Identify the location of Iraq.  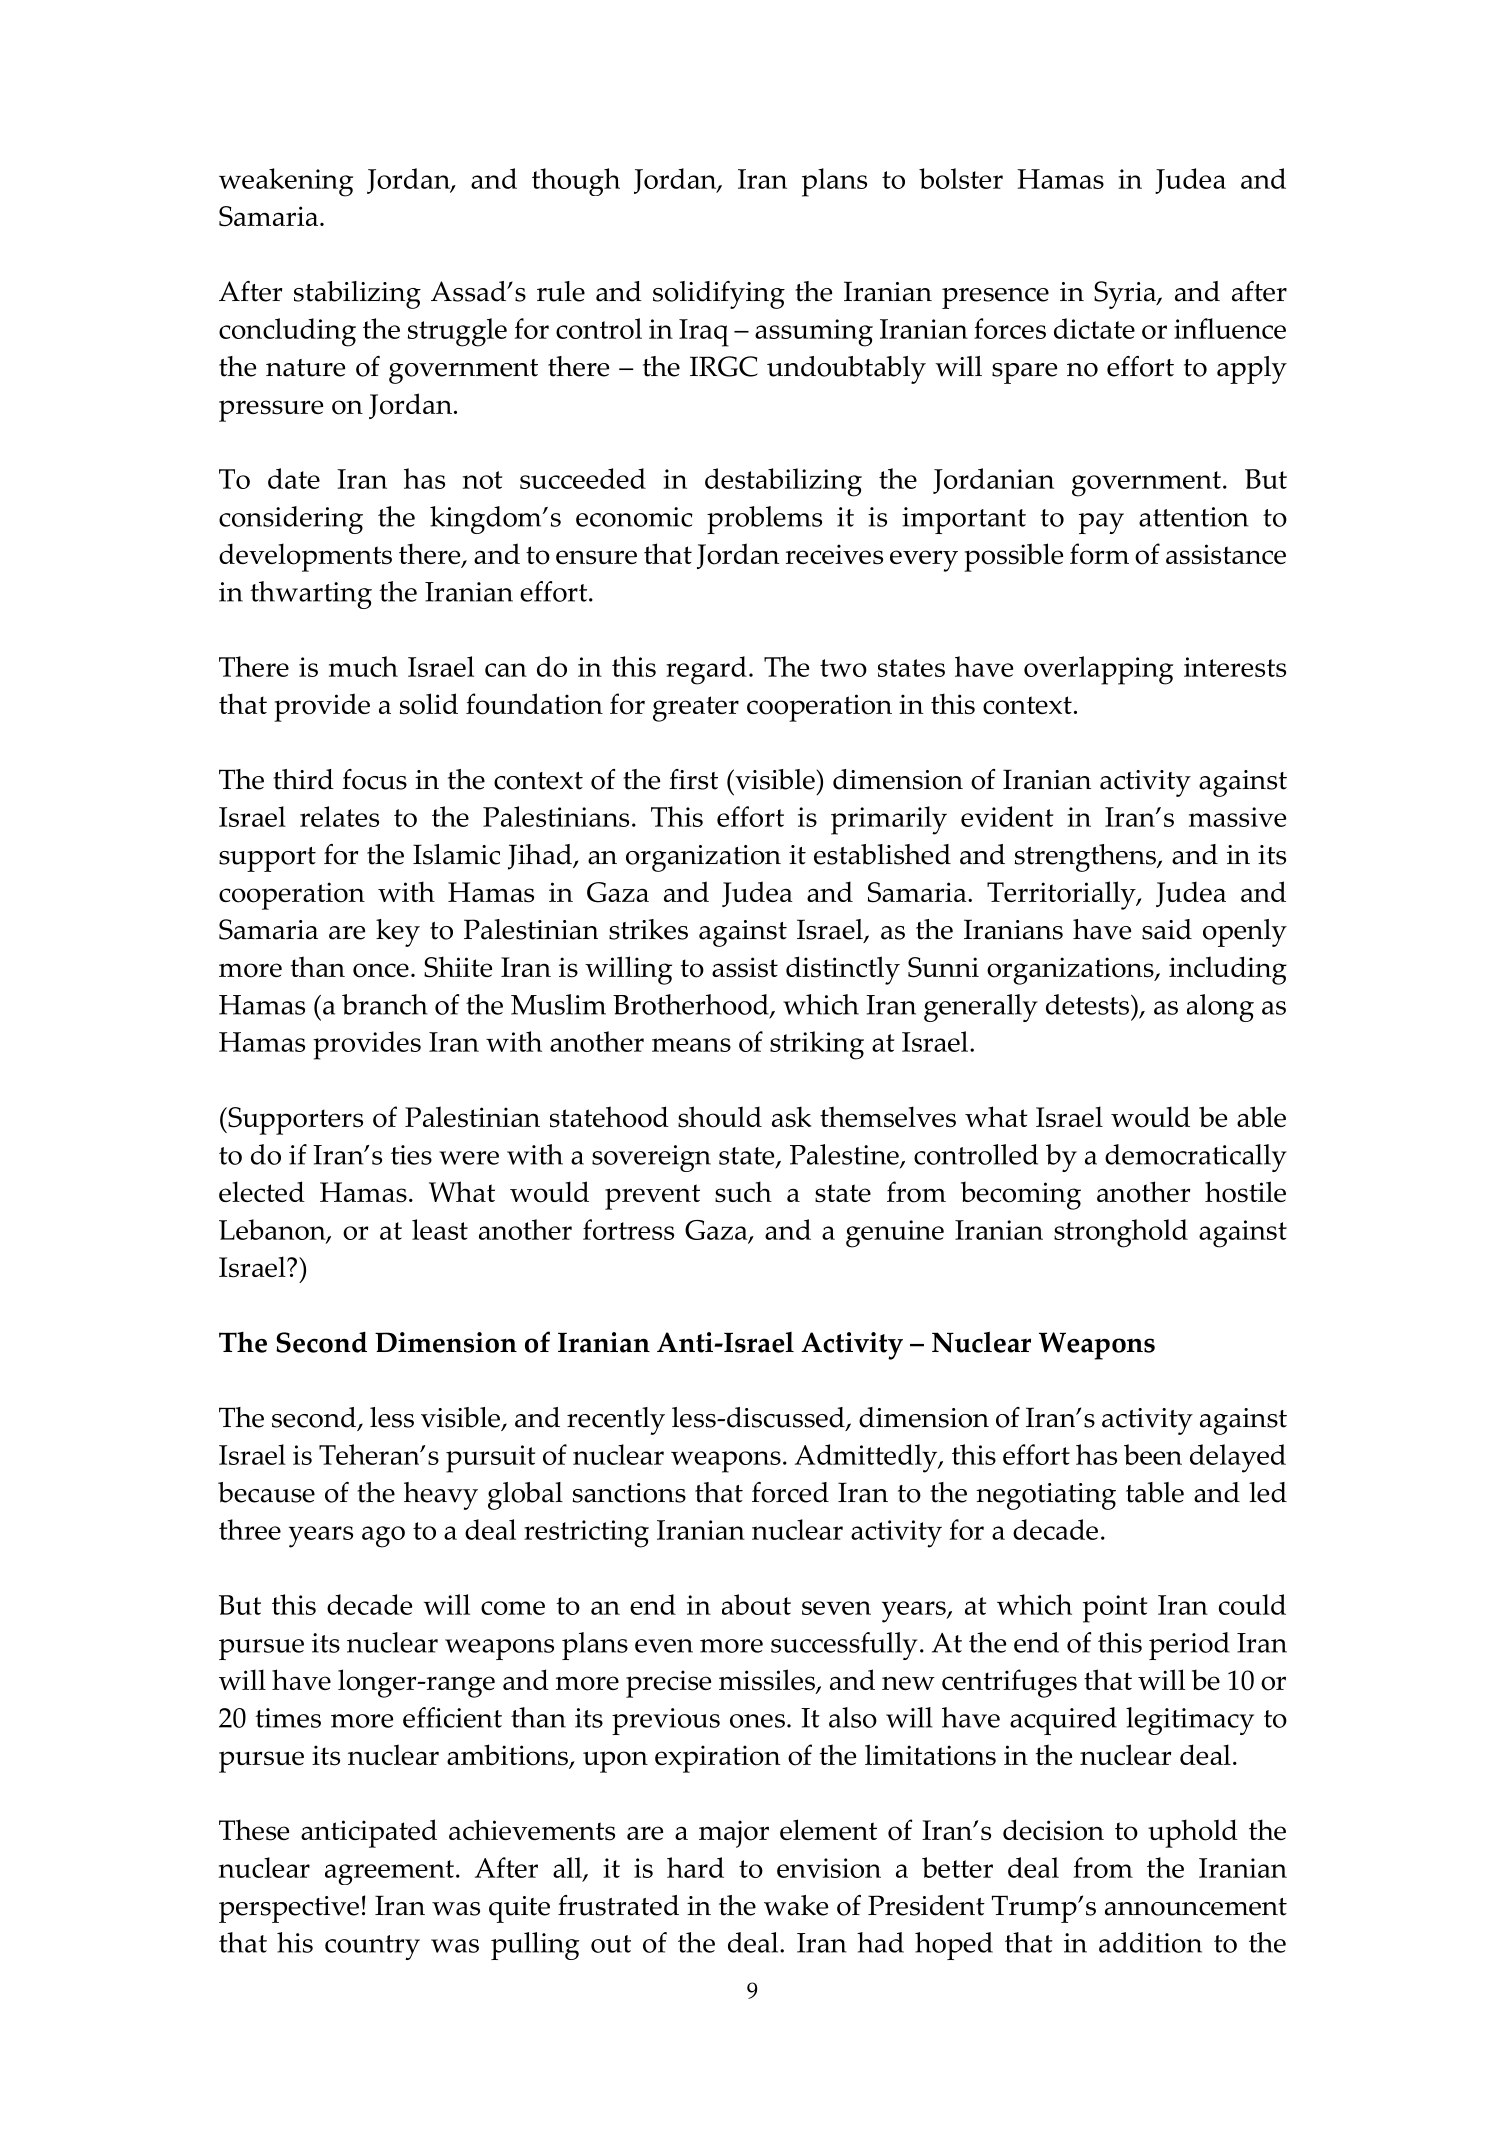
(704, 333).
